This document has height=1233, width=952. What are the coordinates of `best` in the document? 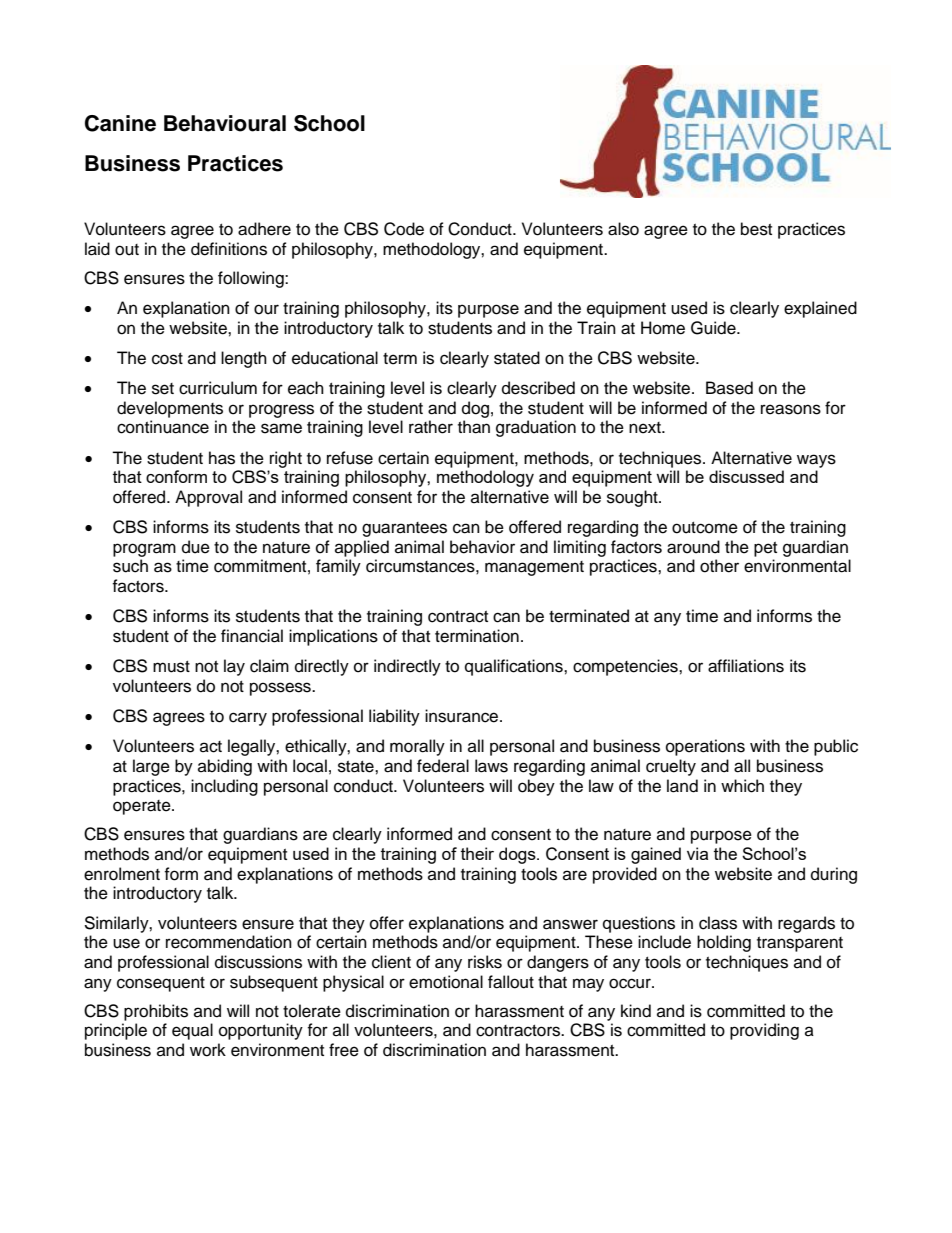 It's located at (756, 229).
